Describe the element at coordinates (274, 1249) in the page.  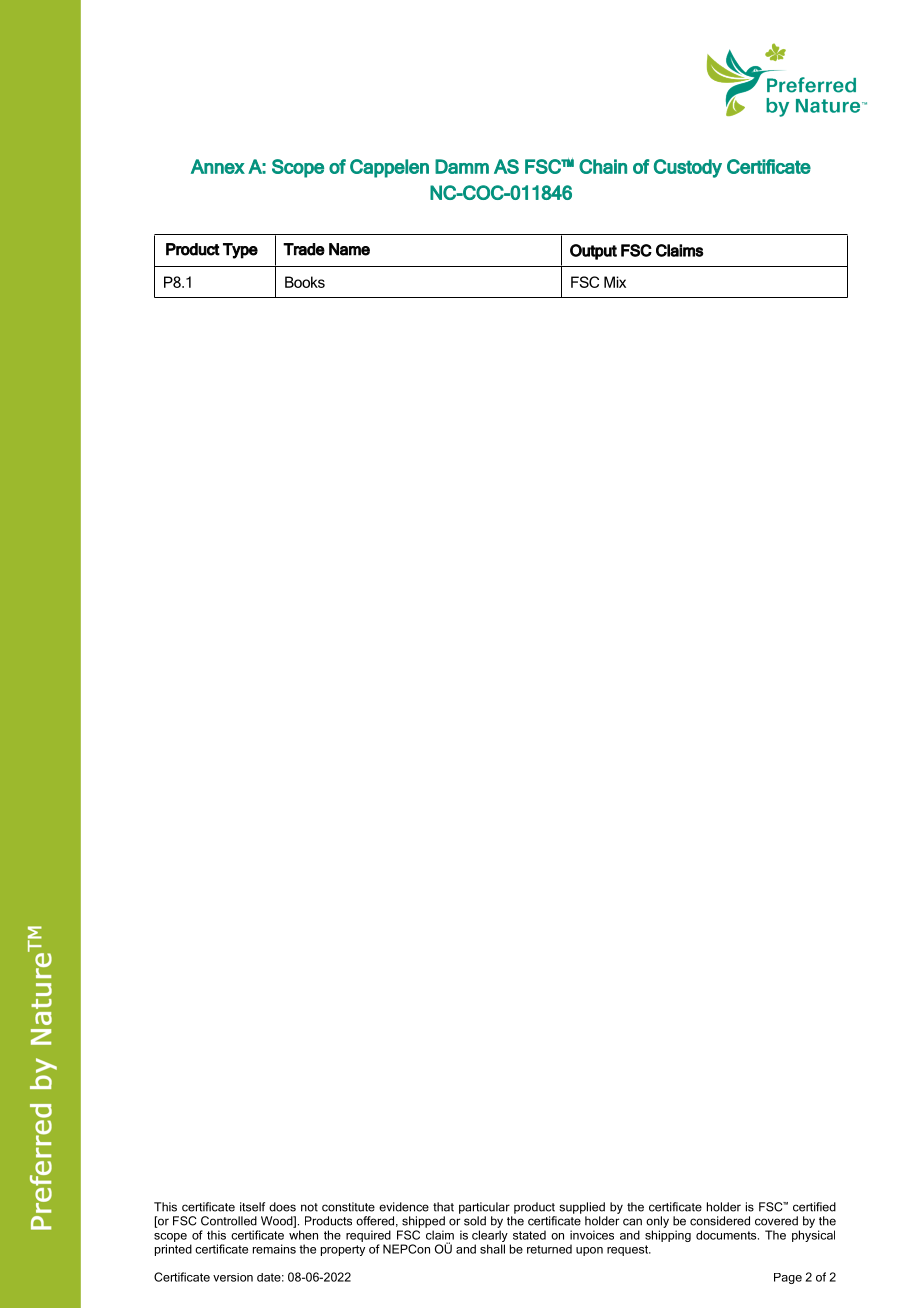
I see `remains` at that location.
